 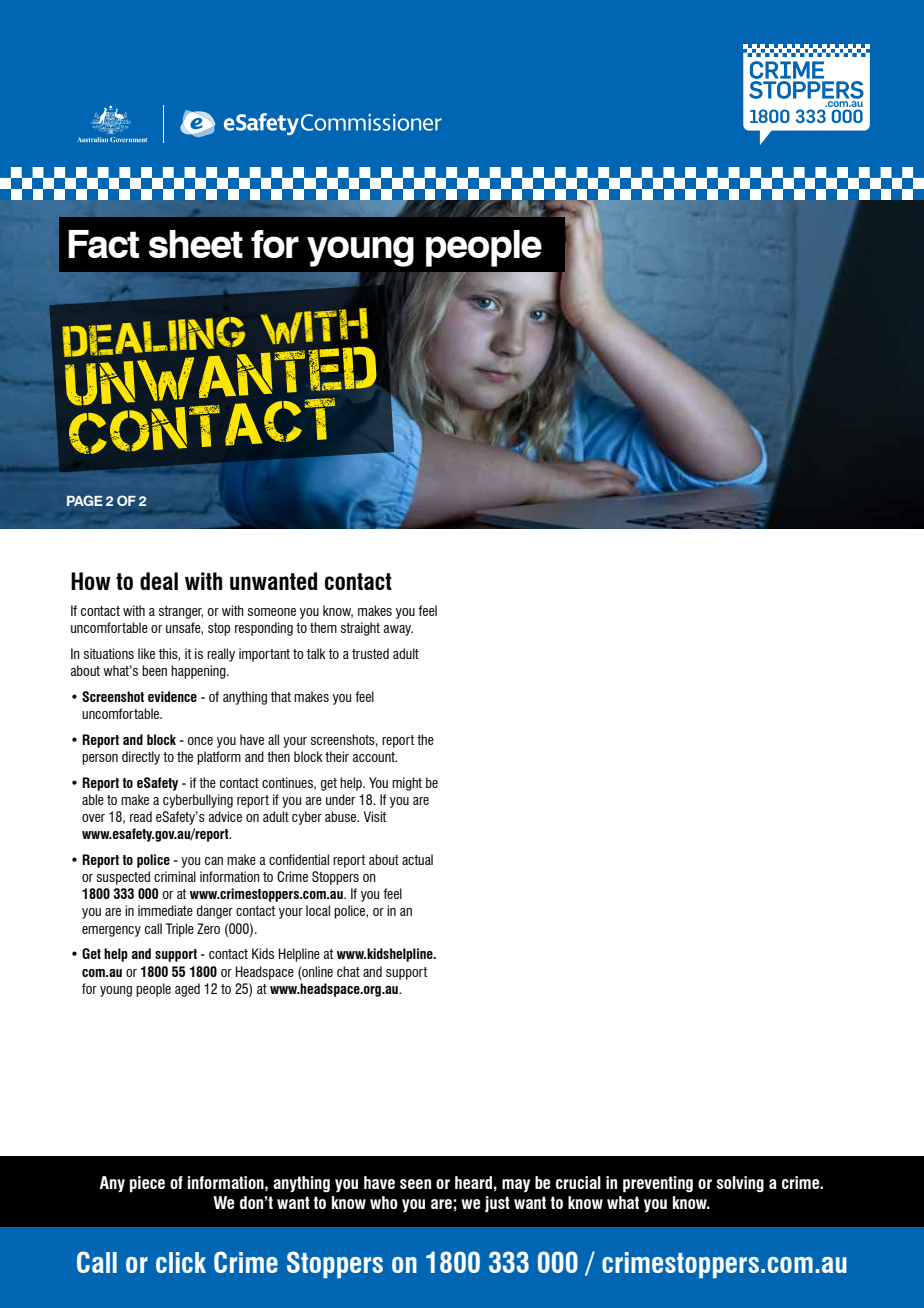 What do you see at coordinates (196, 244) in the screenshot?
I see `sheet` at bounding box center [196, 244].
